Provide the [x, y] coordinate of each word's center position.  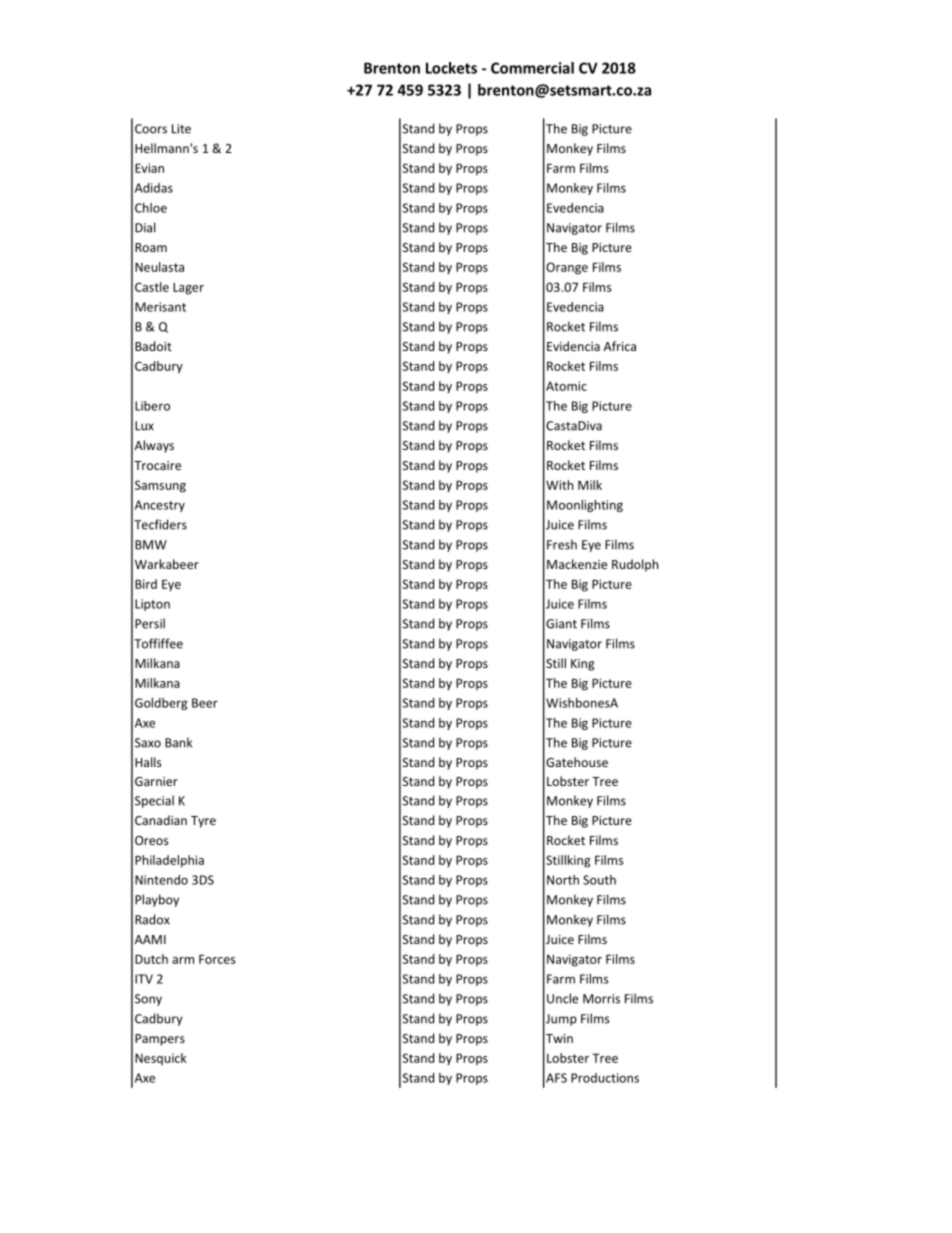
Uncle [562, 998]
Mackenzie [577, 564]
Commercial [532, 68]
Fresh [562, 544]
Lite [181, 129]
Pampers [160, 1040]
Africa [620, 346]
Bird [146, 584]
